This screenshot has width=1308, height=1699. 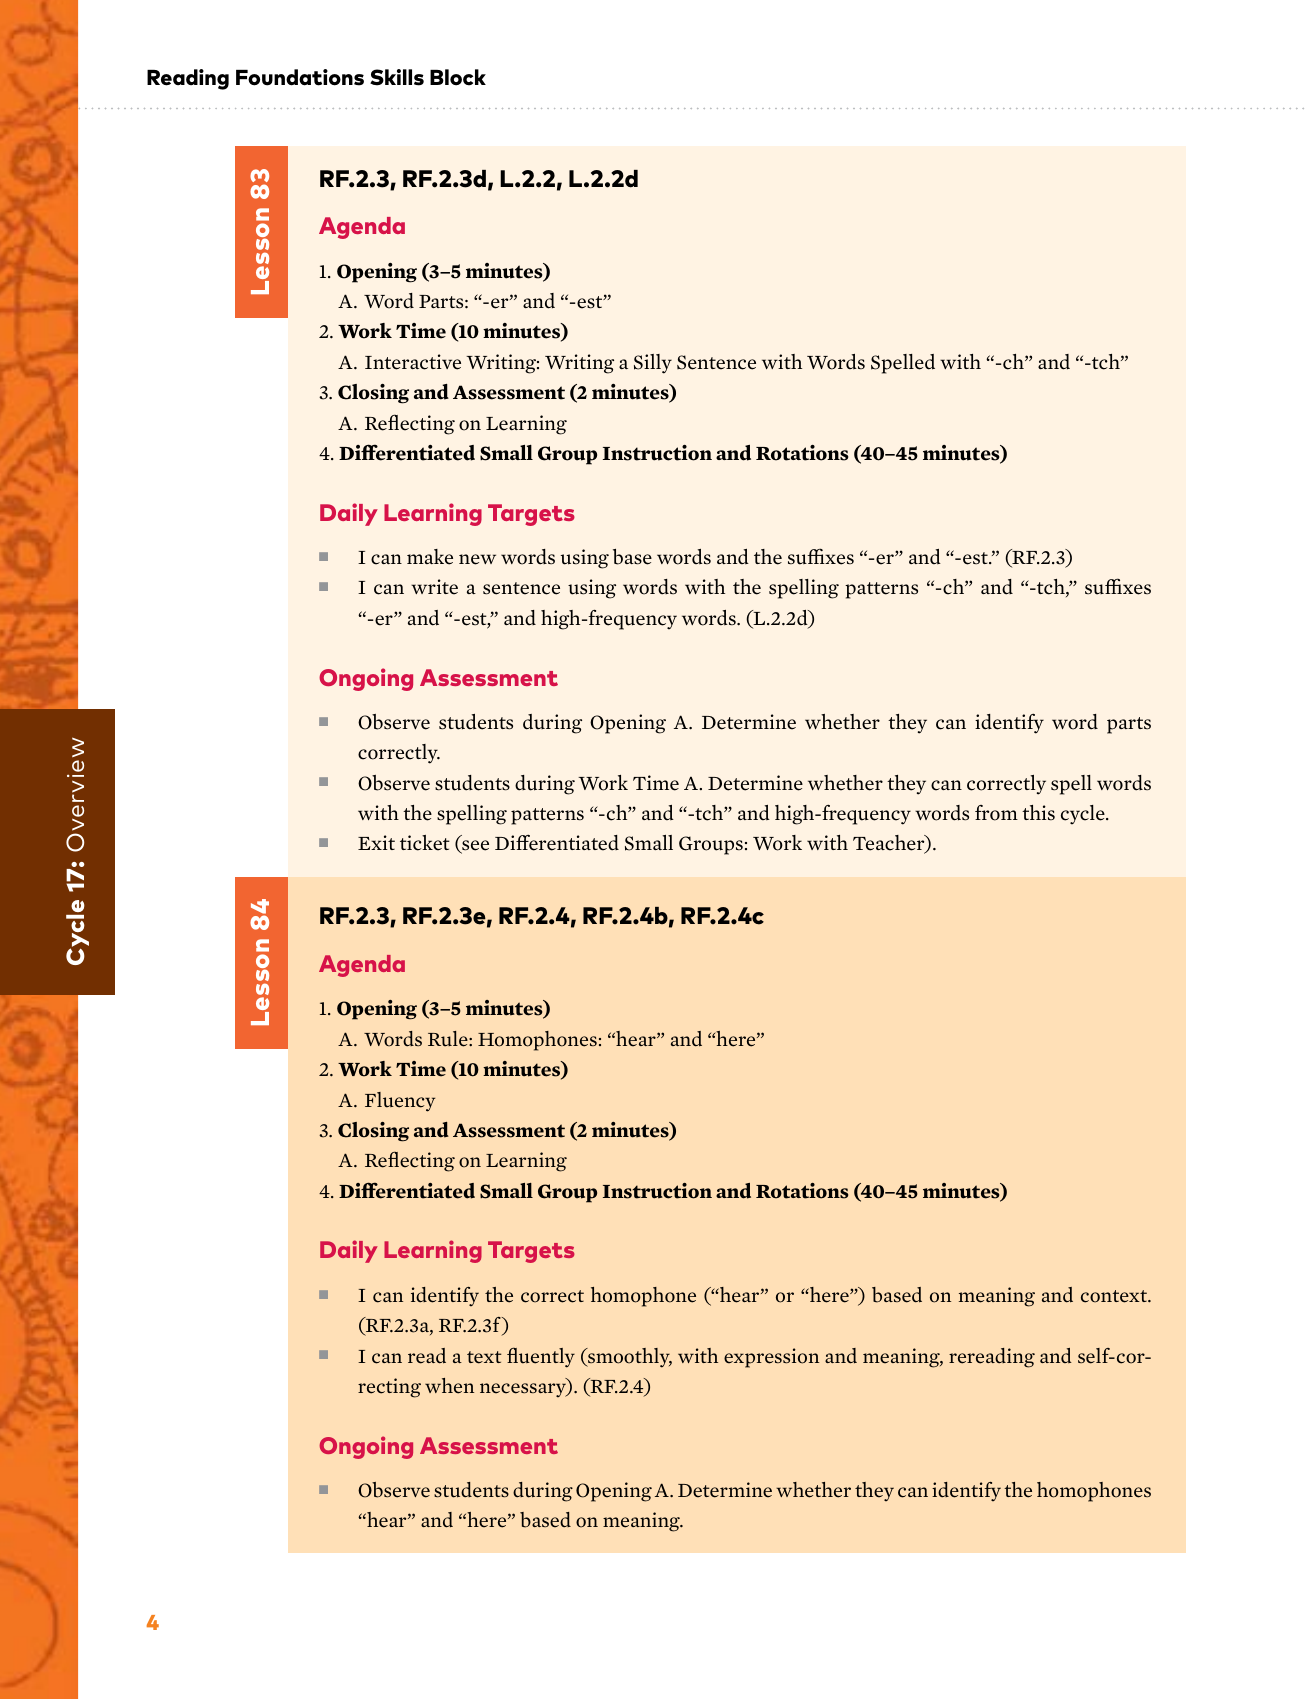 What do you see at coordinates (474, 847) in the screenshot?
I see `see` at bounding box center [474, 847].
